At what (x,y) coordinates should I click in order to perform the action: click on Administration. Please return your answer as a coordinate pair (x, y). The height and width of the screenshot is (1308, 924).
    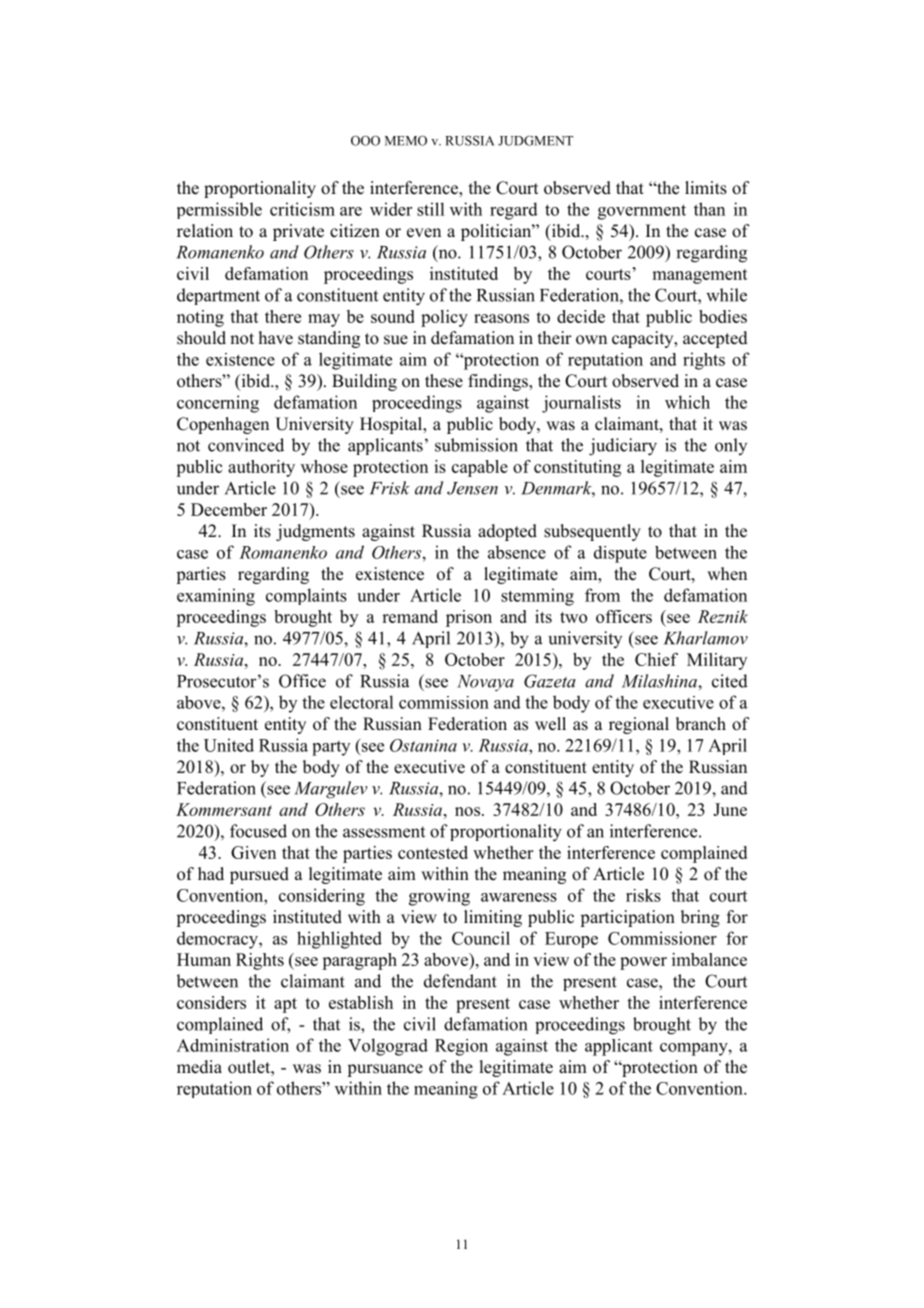
    Looking at the image, I should click on (233, 1045).
